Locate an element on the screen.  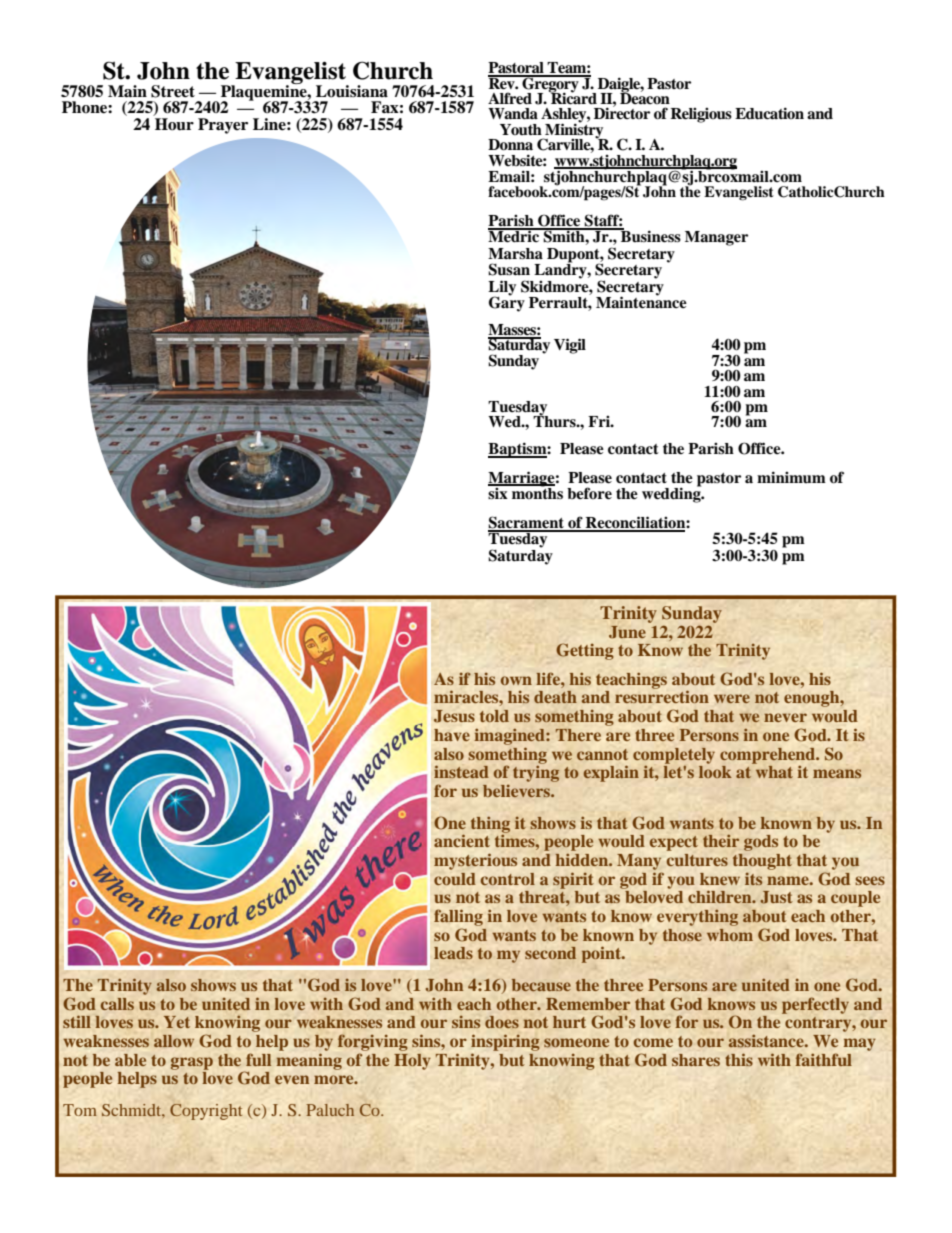
grasp is located at coordinates (192, 1063).
